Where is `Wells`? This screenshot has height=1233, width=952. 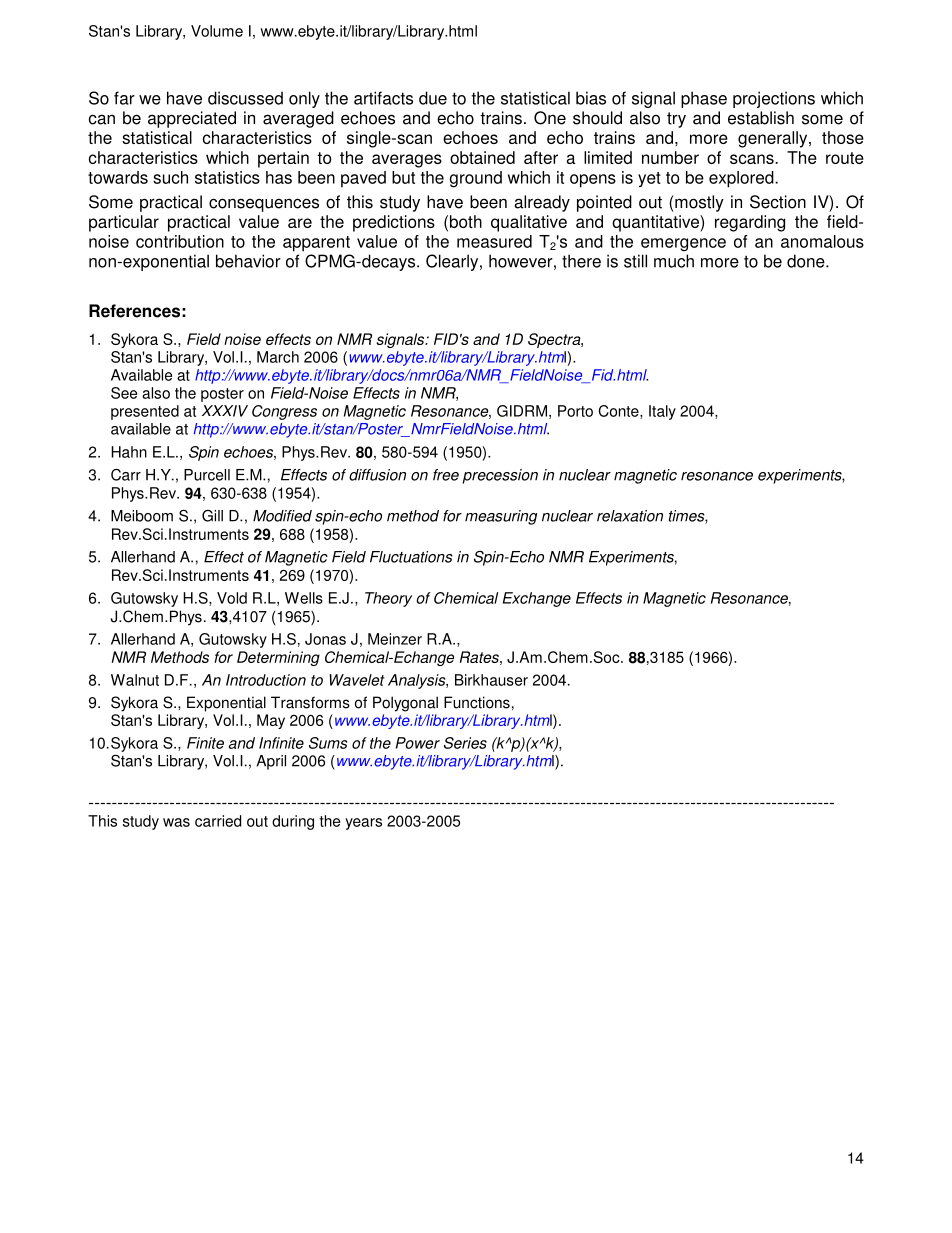 Wells is located at coordinates (304, 598).
